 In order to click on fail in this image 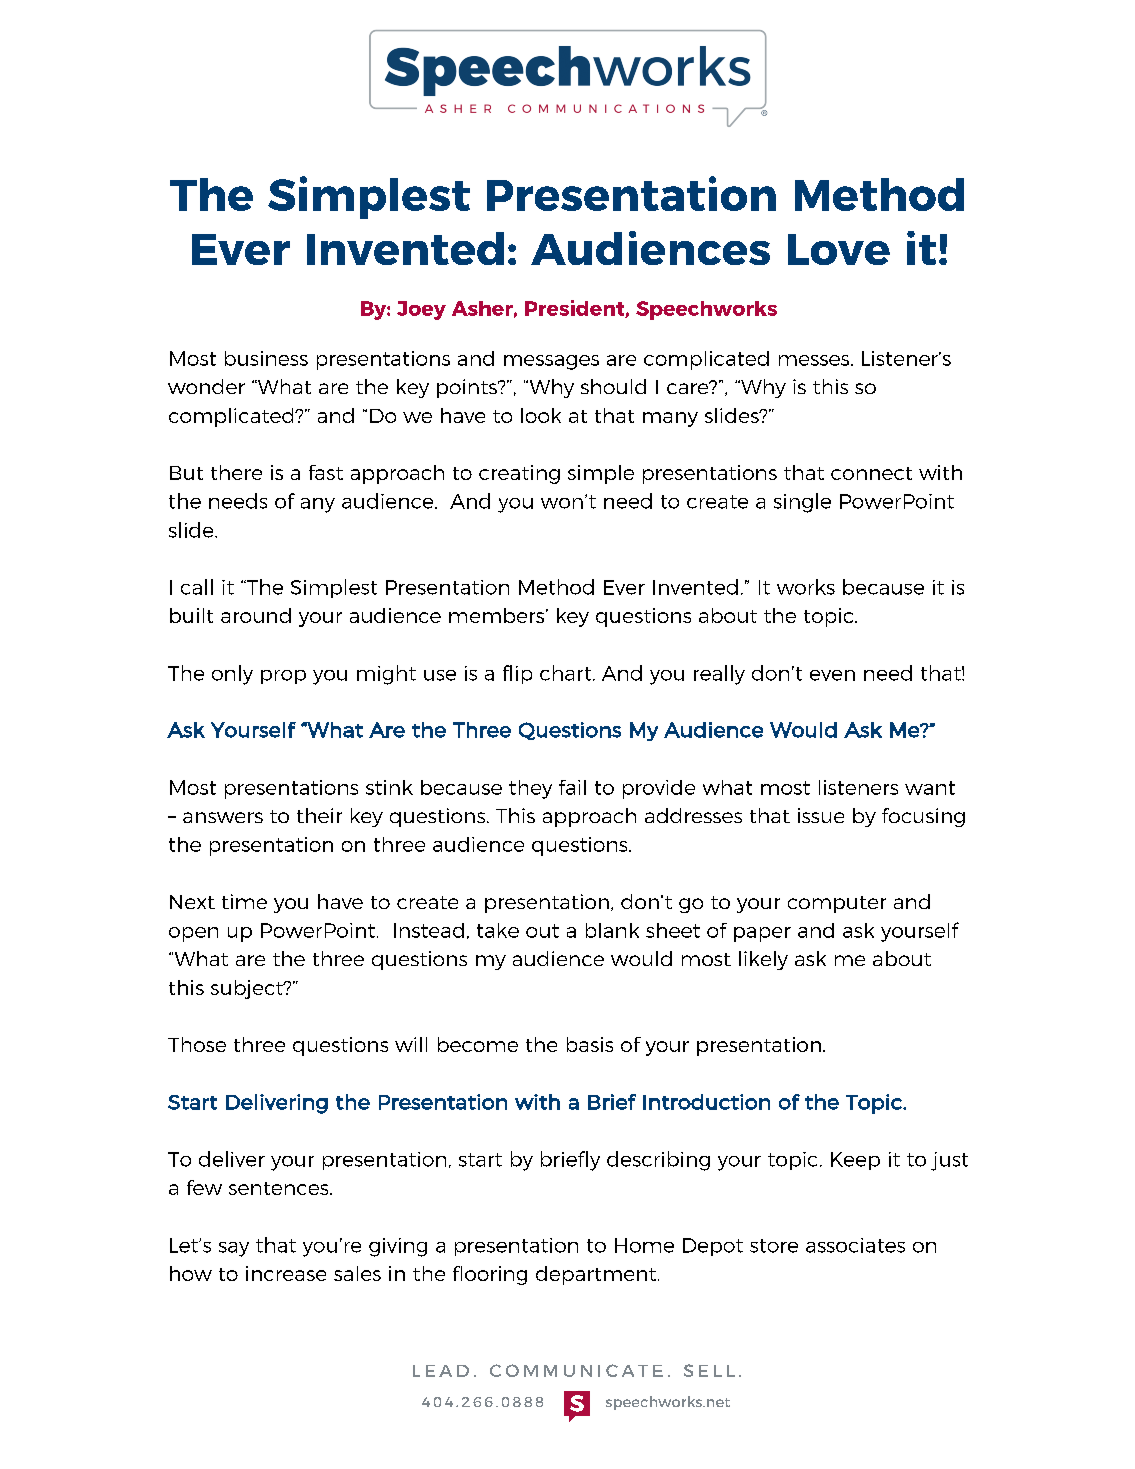, I will do `click(572, 787)`.
